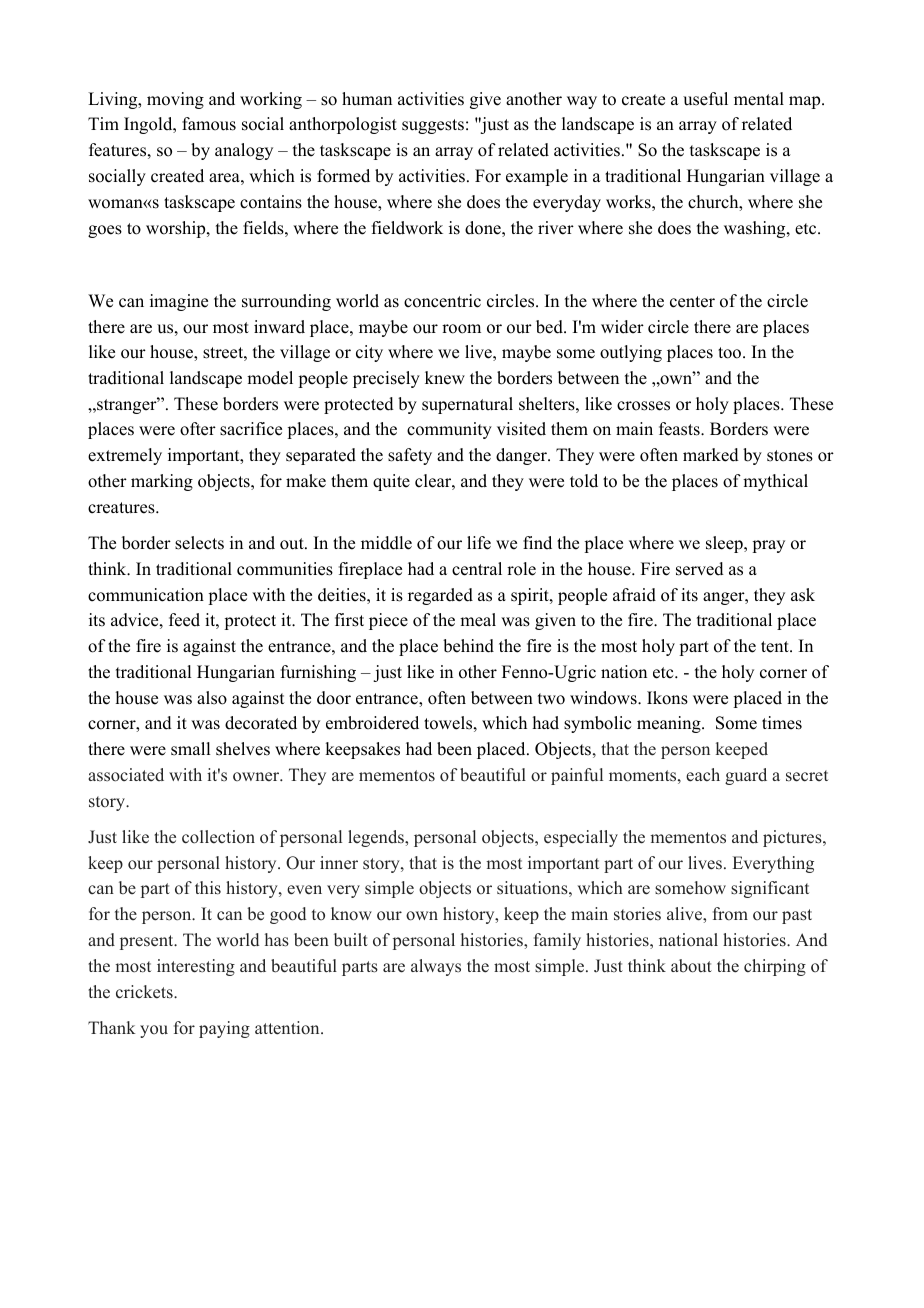 Image resolution: width=924 pixels, height=1308 pixels. Describe the element at coordinates (449, 430) in the image. I see `community` at that location.
